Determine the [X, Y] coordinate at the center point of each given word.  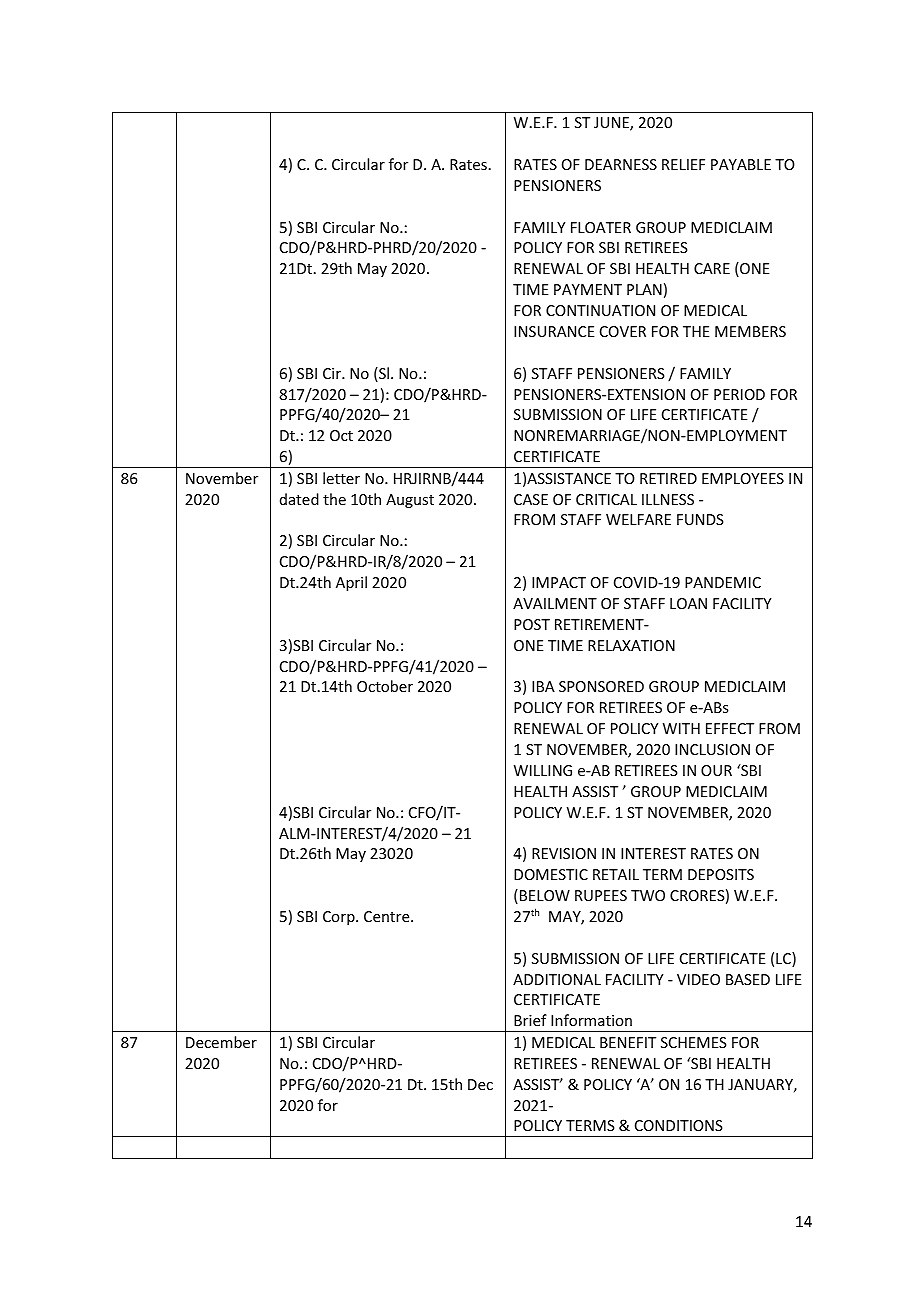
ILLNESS [668, 499]
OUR [716, 770]
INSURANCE [554, 331]
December [221, 1042]
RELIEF [683, 164]
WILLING [543, 770]
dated [299, 499]
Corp [340, 918]
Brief [530, 1020]
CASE [531, 499]
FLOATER [601, 227]
